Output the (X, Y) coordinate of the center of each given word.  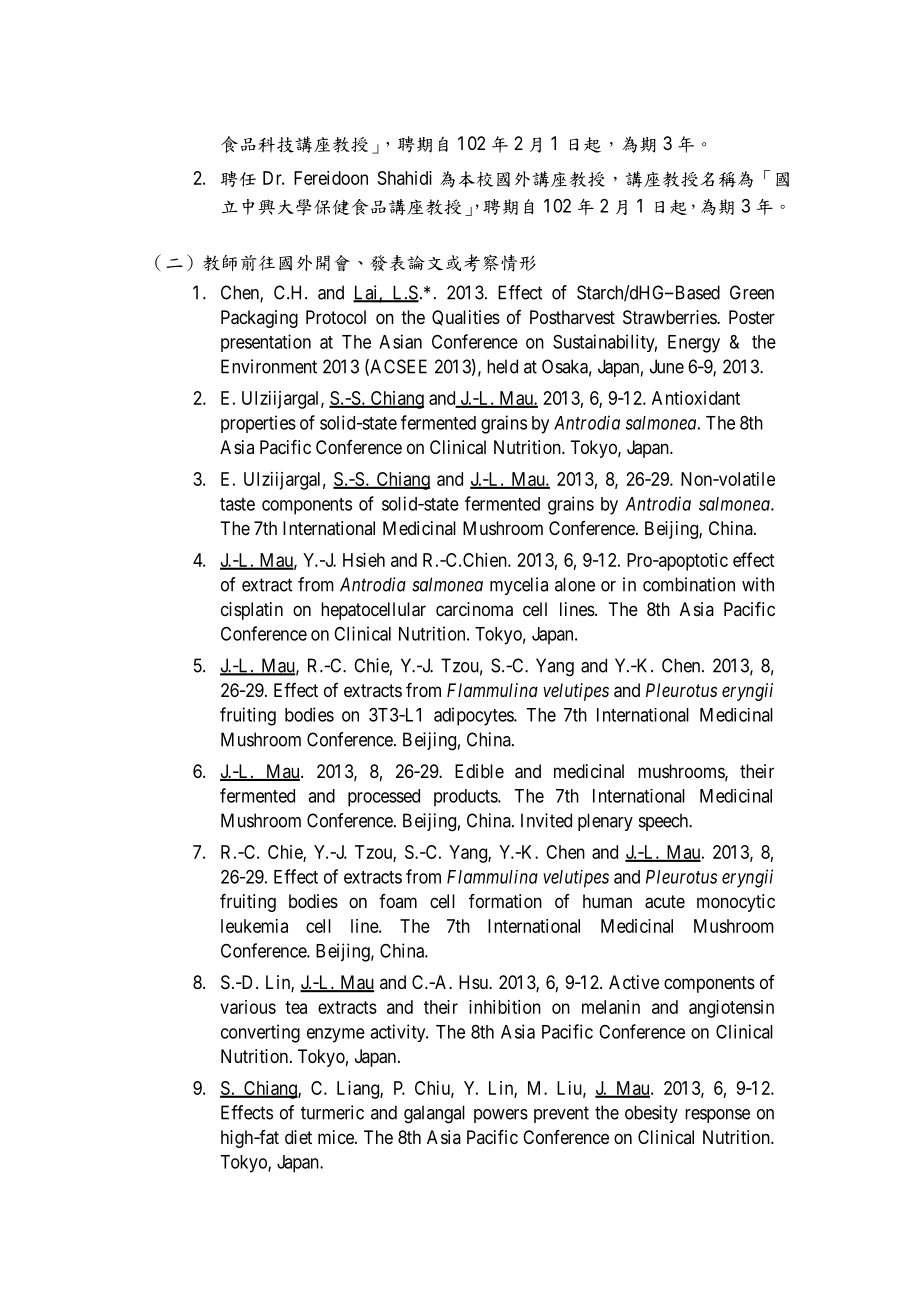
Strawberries (670, 317)
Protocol (336, 317)
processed (384, 798)
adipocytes (474, 716)
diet (298, 1137)
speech (665, 822)
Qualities (466, 318)
